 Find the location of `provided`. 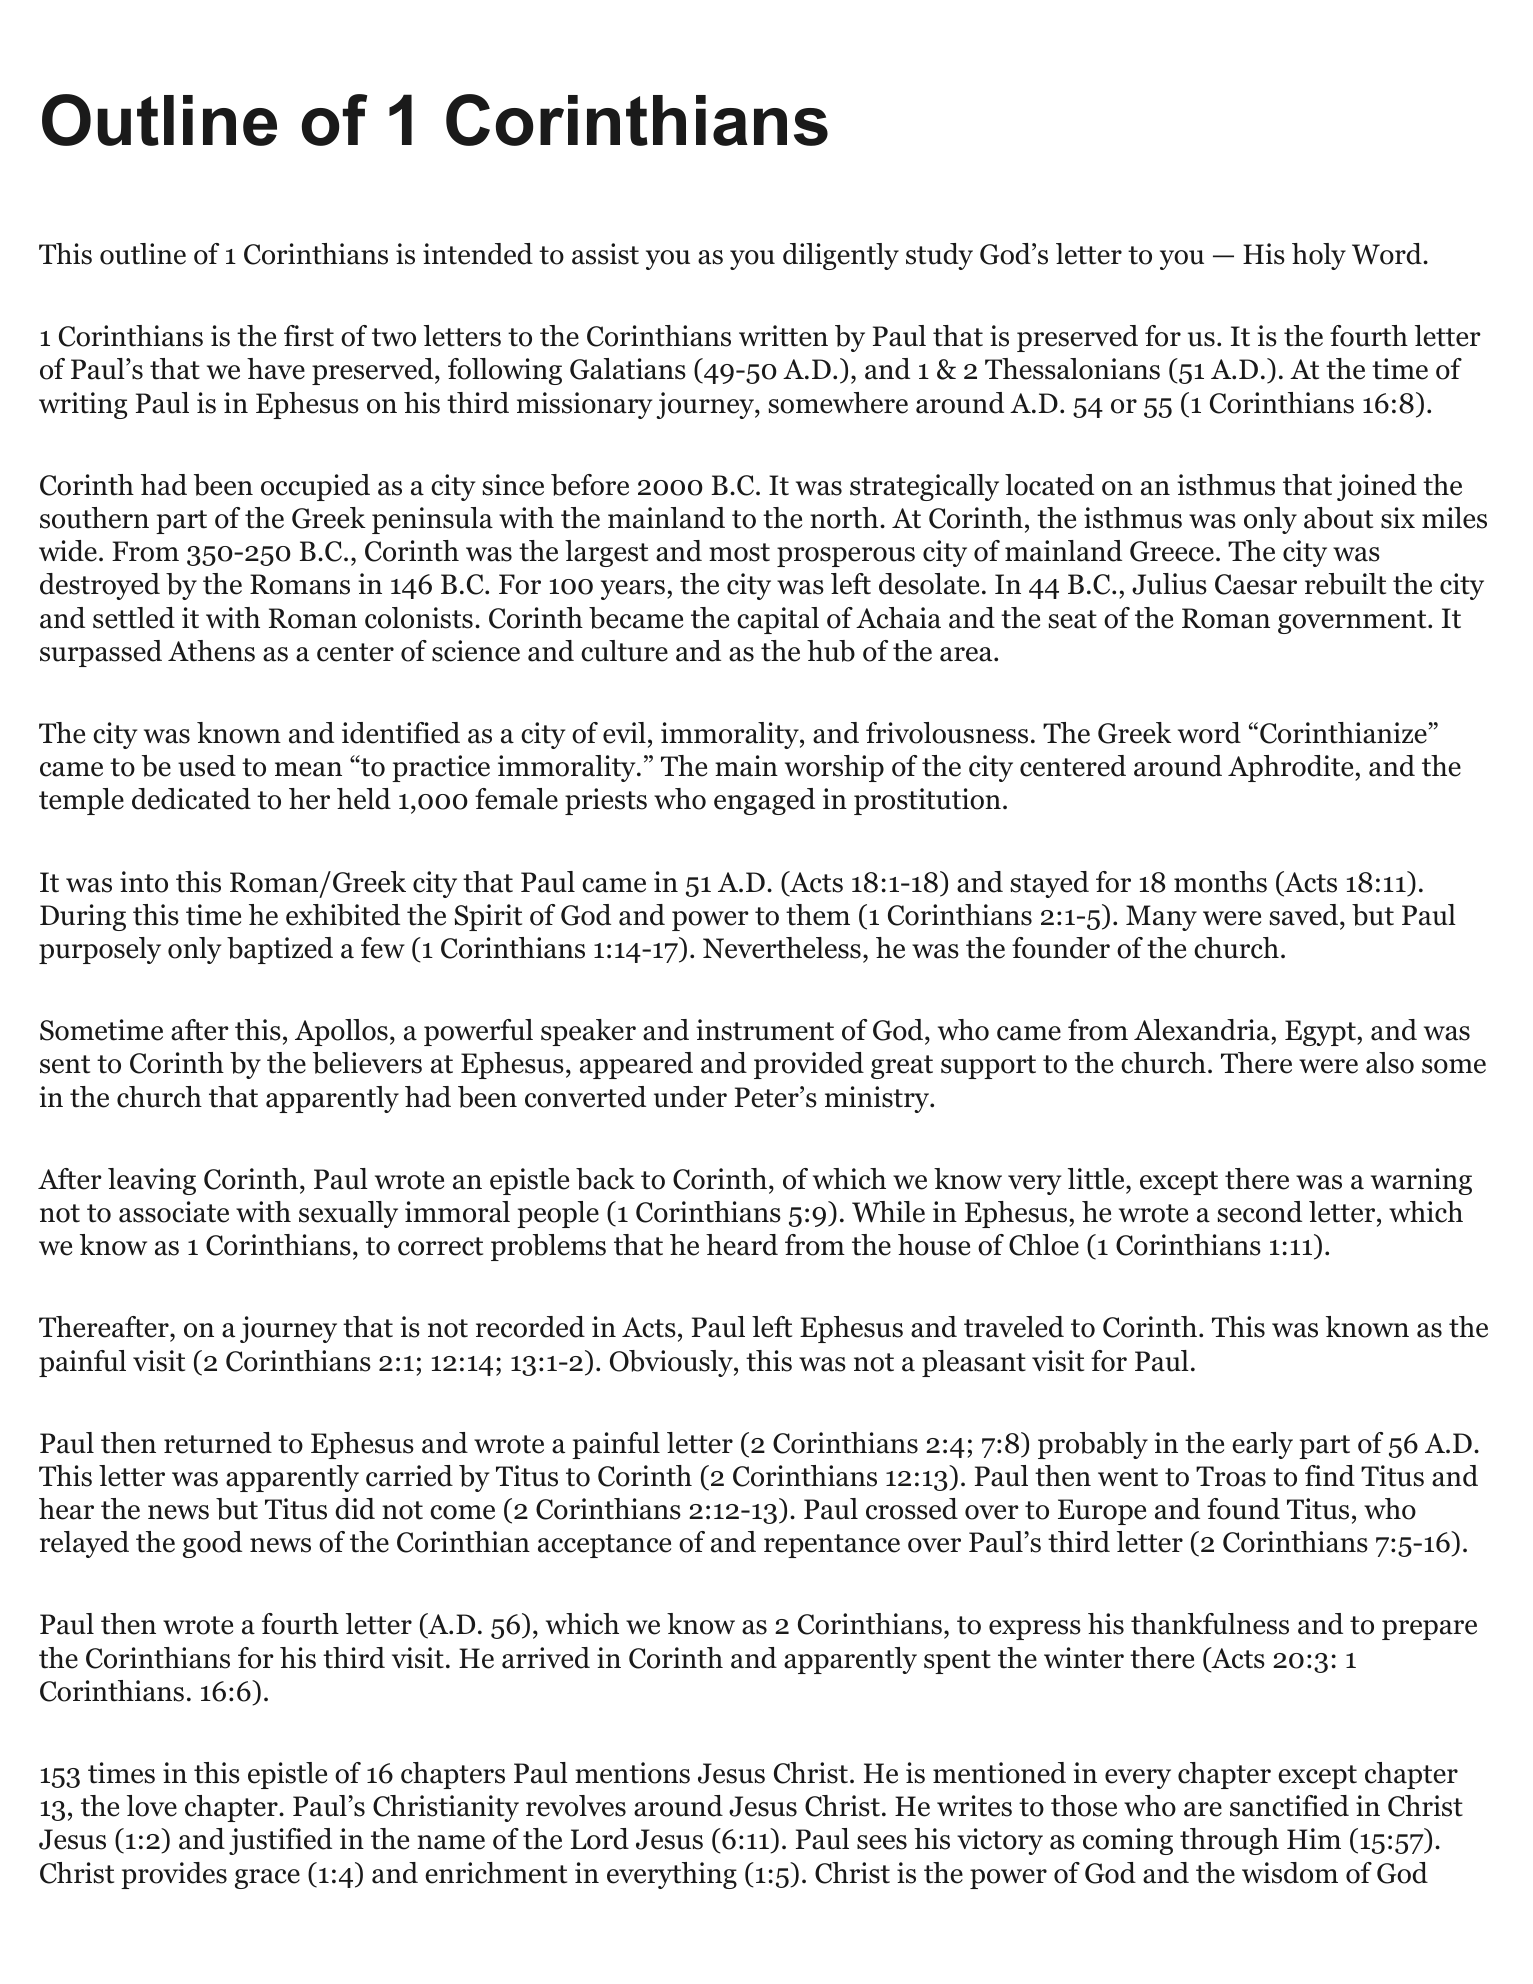

provided is located at coordinates (809, 1065).
